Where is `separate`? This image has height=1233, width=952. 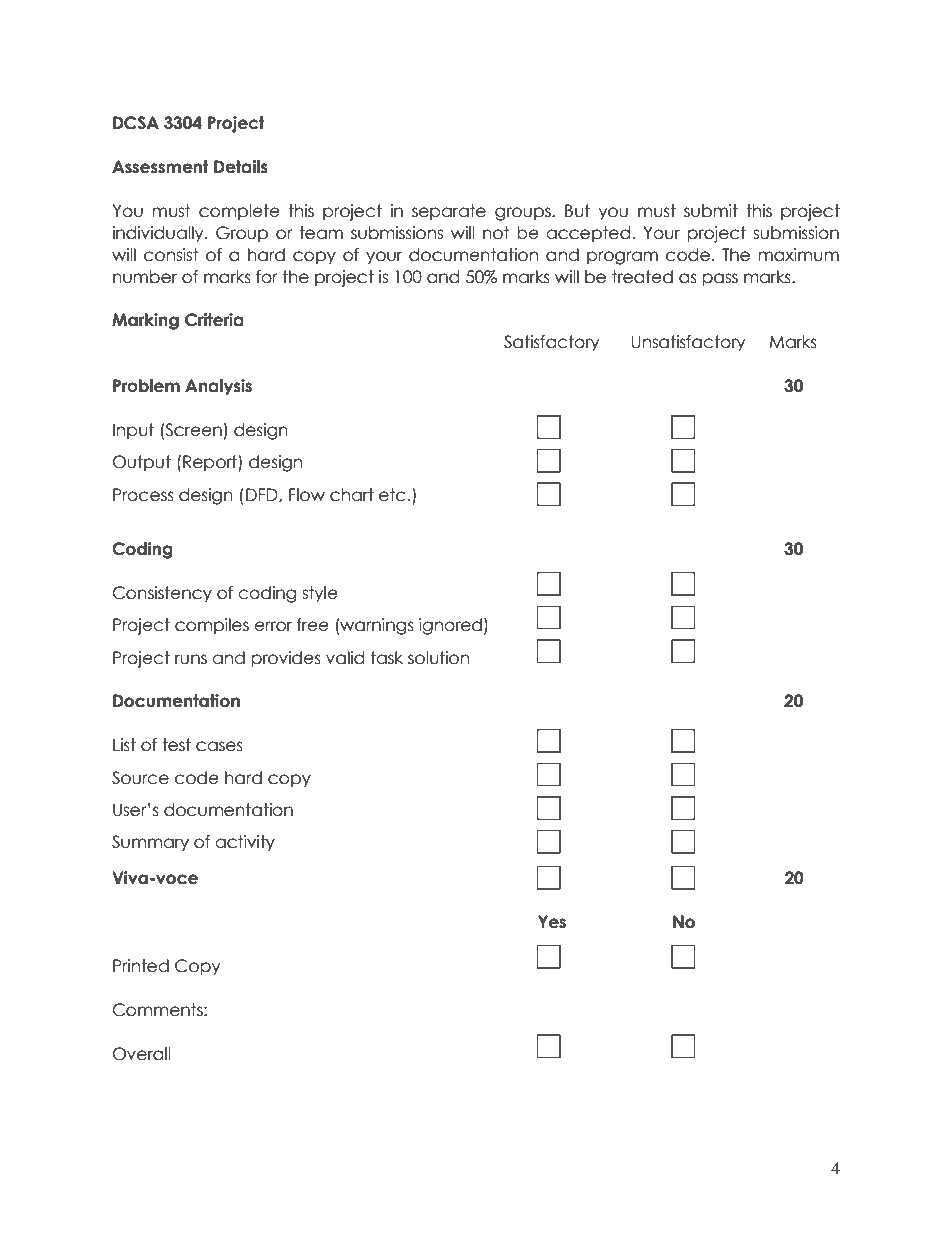 separate is located at coordinates (449, 212).
